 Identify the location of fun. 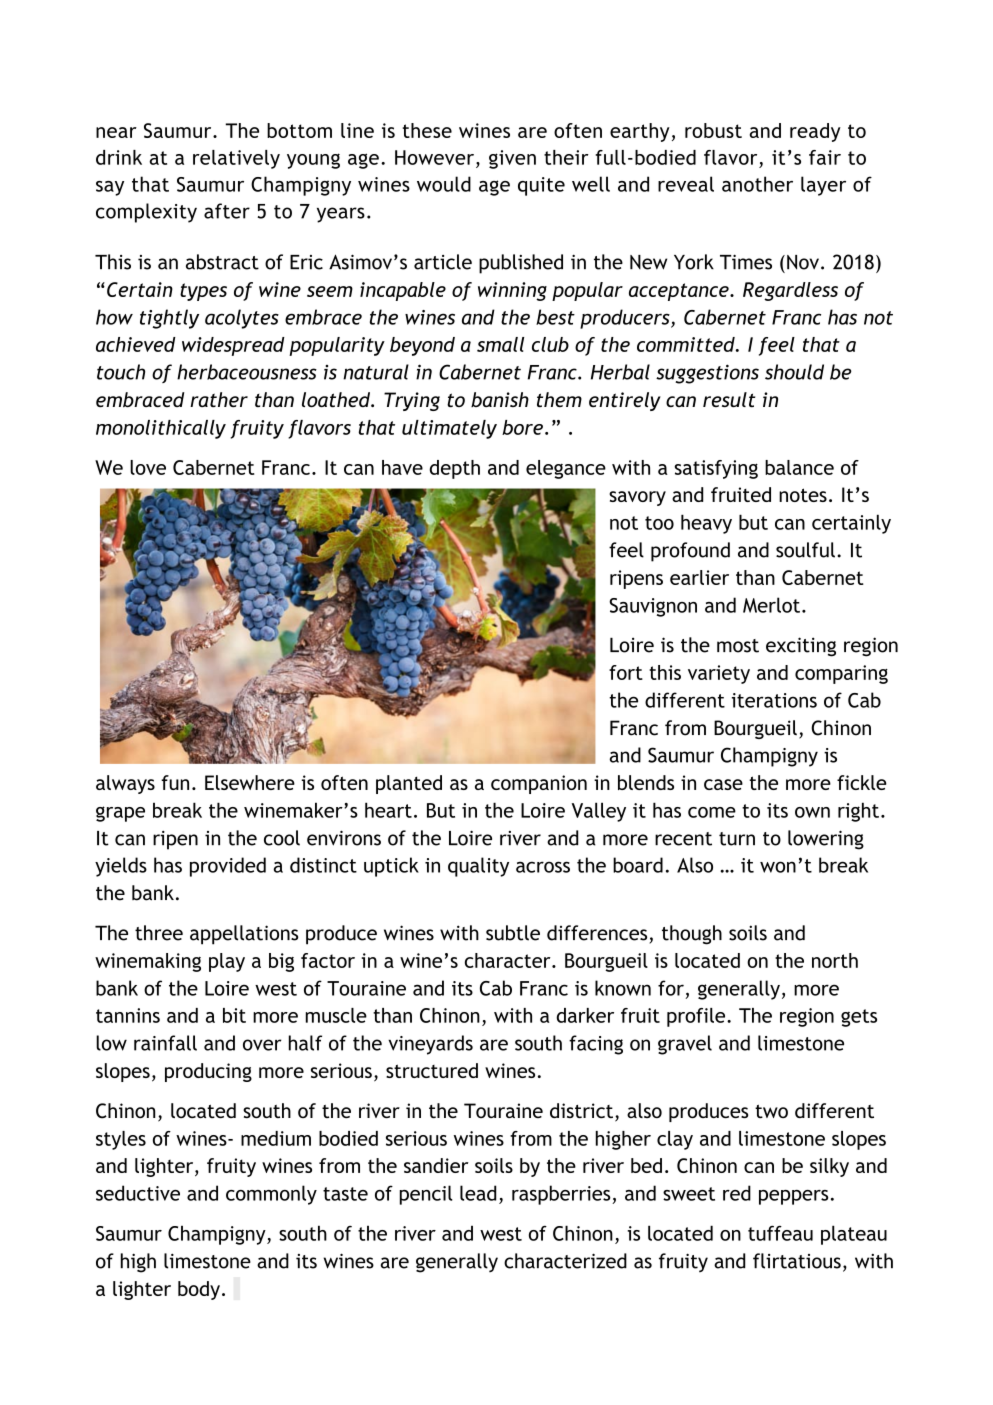
(175, 782).
